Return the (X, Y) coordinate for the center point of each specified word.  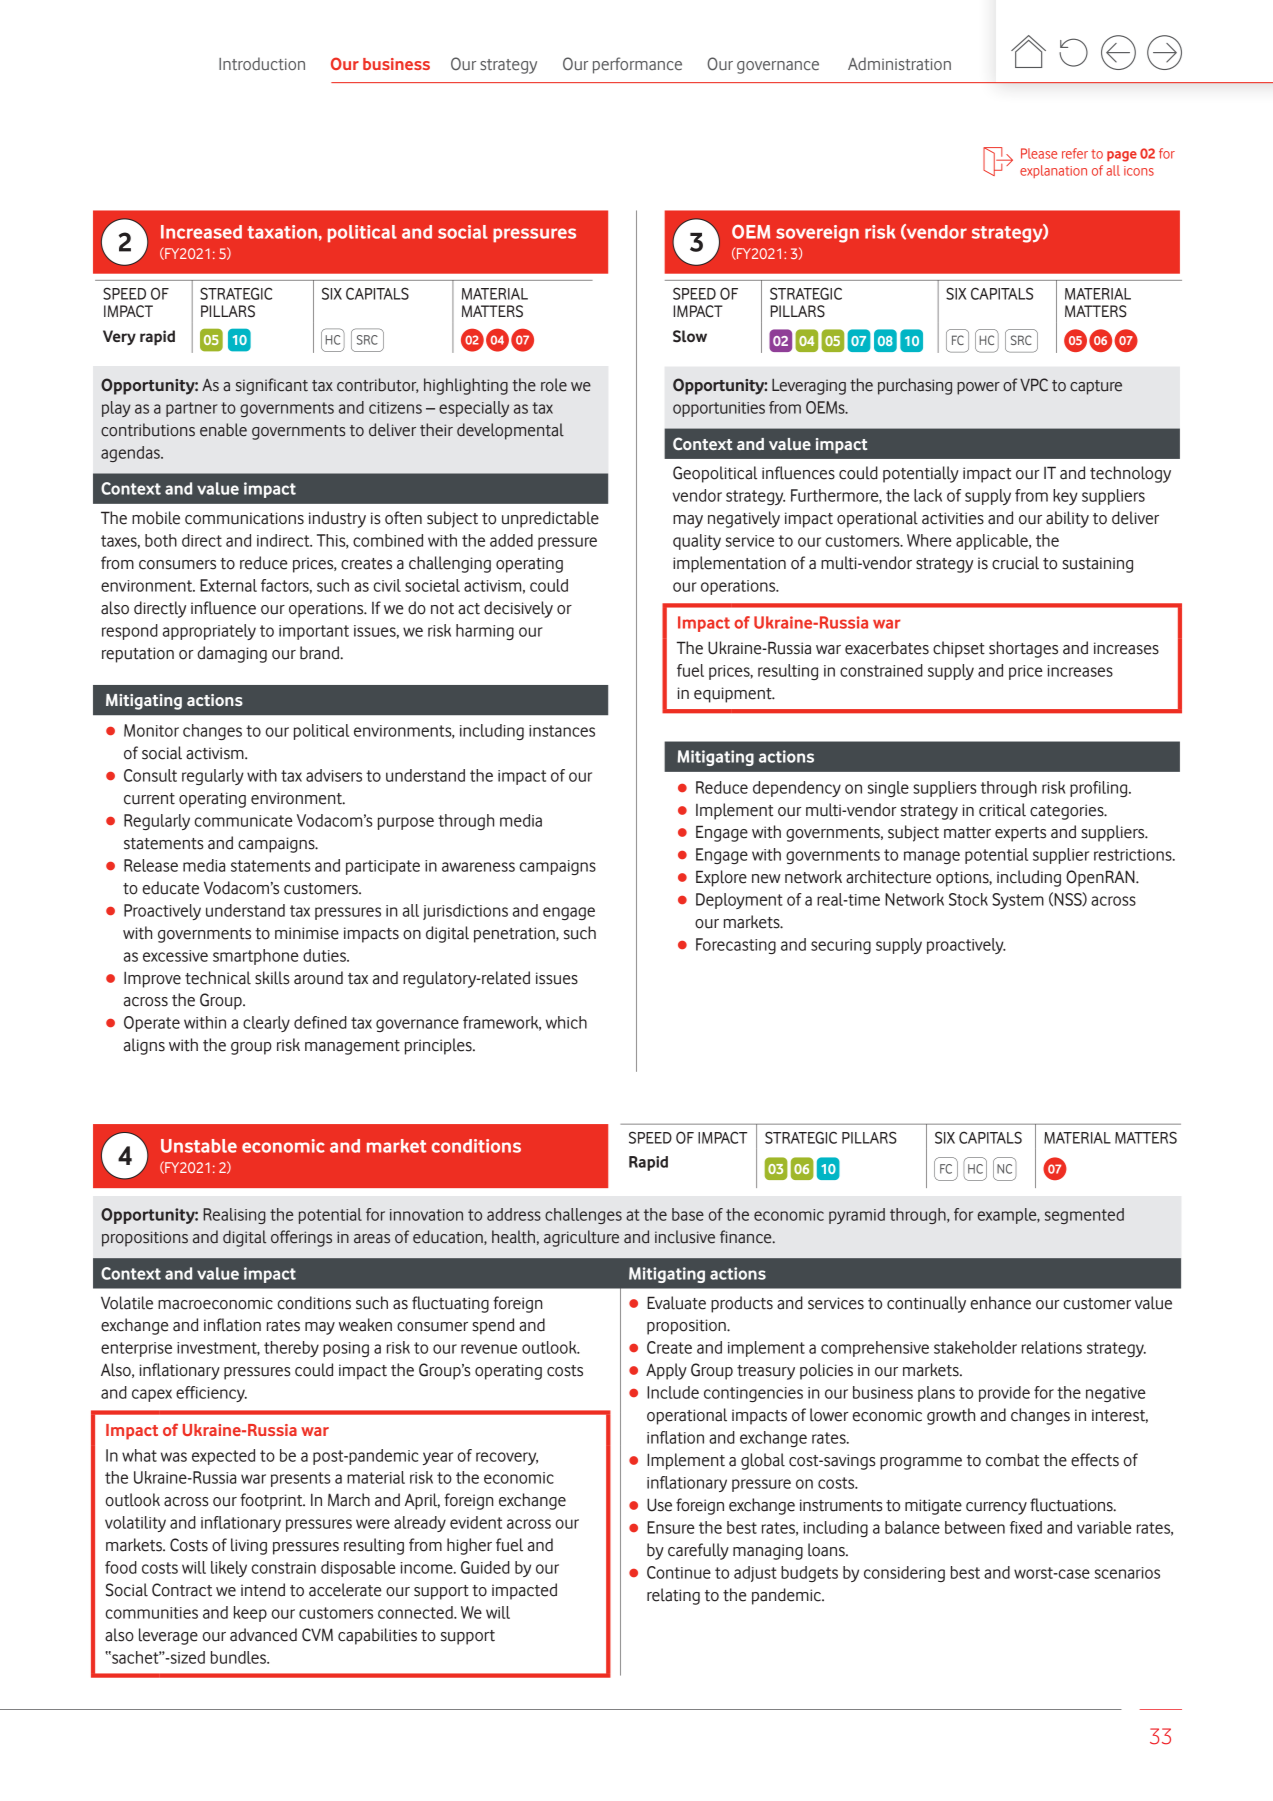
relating (673, 1596)
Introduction (262, 63)
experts (1020, 834)
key (1065, 497)
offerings (301, 1238)
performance (637, 65)
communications (244, 518)
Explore (721, 878)
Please (1039, 153)
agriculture (581, 1238)
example (1008, 1216)
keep (250, 1614)
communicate (244, 821)
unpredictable (550, 519)
